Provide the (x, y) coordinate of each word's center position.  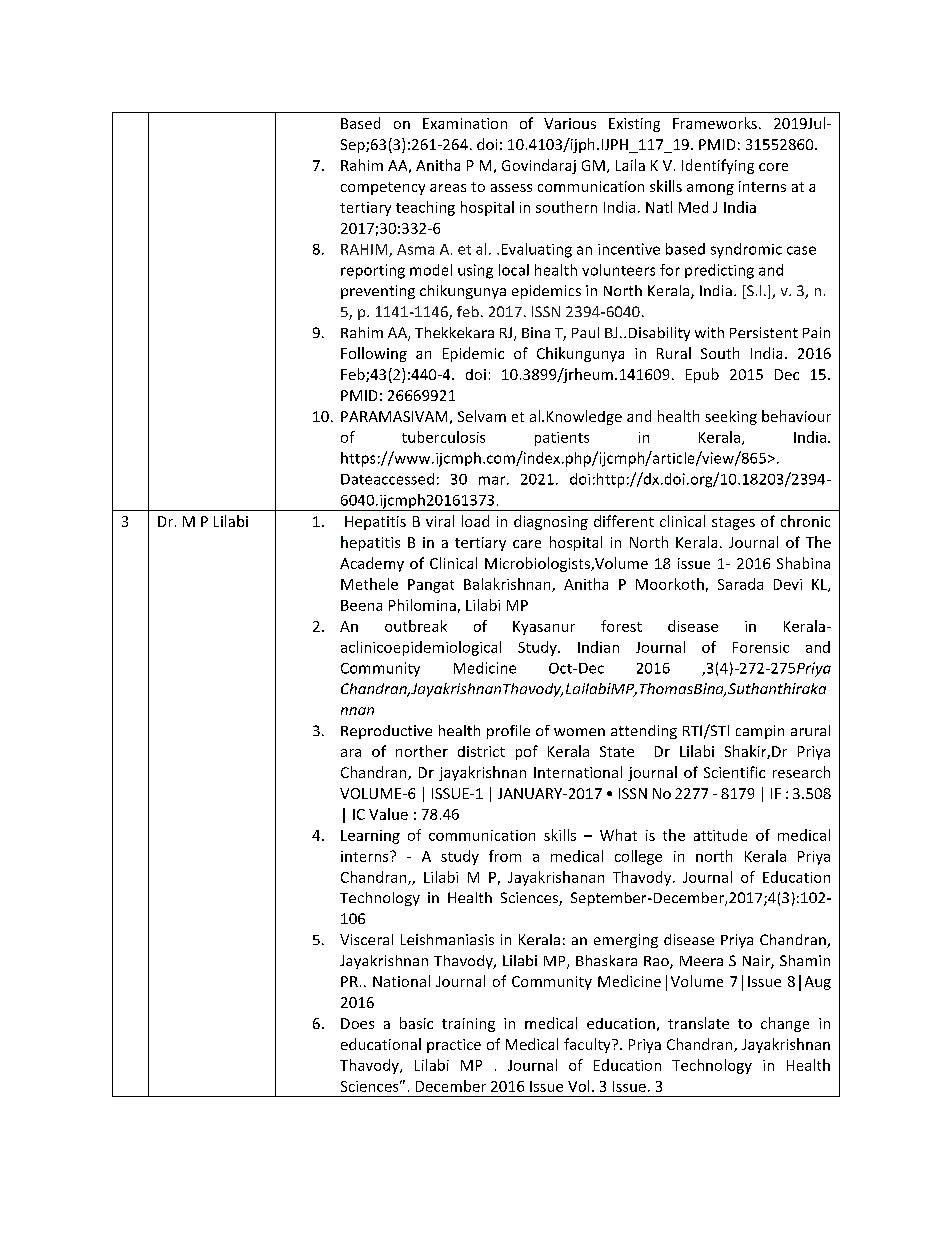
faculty (588, 1045)
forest (621, 626)
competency (383, 188)
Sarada (740, 584)
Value (388, 814)
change (785, 1024)
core (773, 167)
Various (570, 123)
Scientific (734, 772)
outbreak (416, 626)
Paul (585, 332)
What (618, 835)
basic (416, 1023)
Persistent (764, 332)
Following (374, 354)
